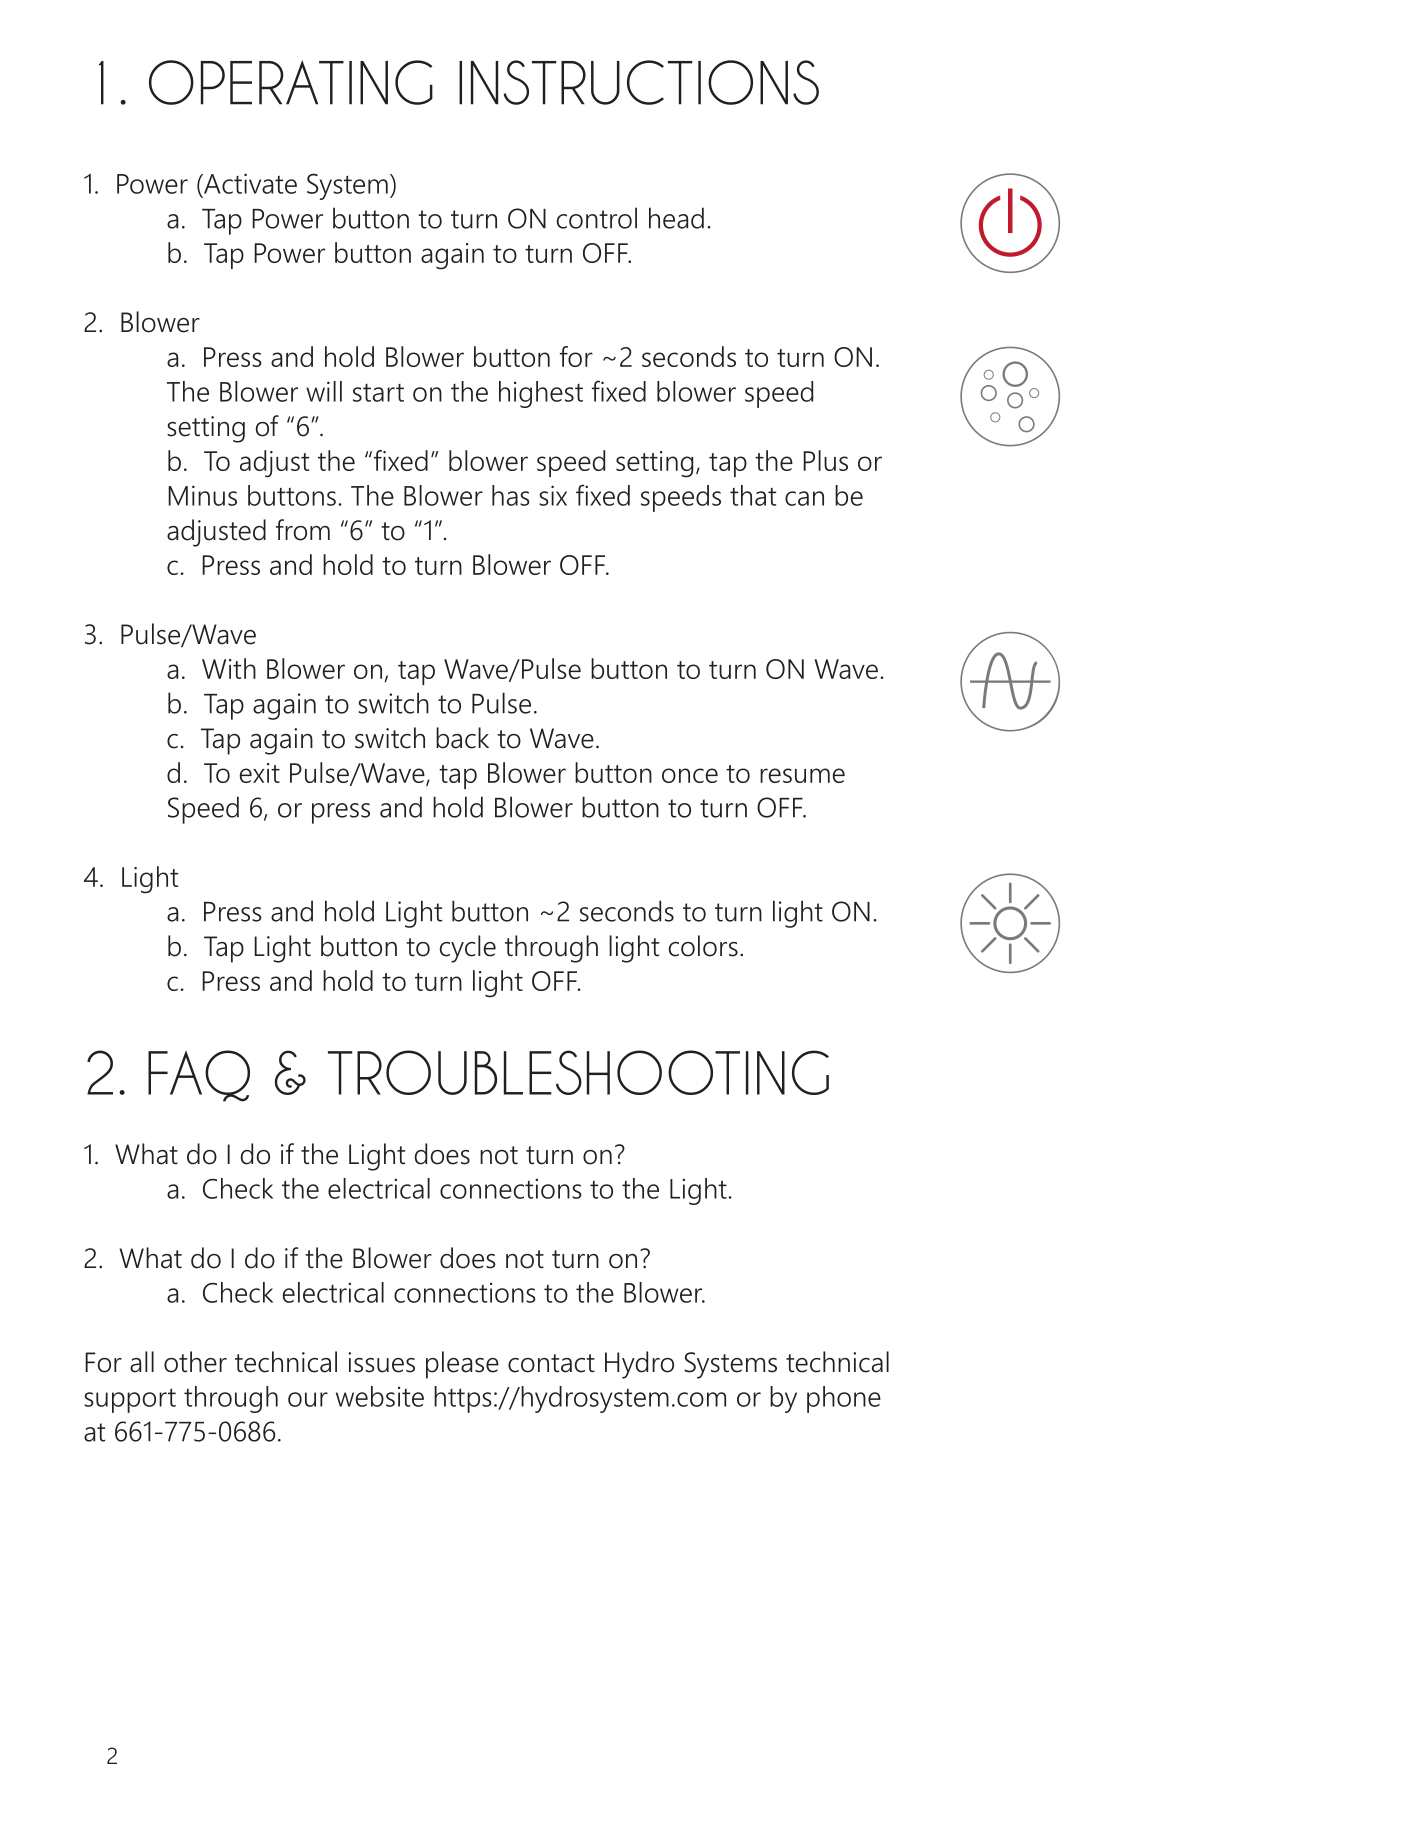  What do you see at coordinates (462, 738) in the image?
I see `back` at bounding box center [462, 738].
